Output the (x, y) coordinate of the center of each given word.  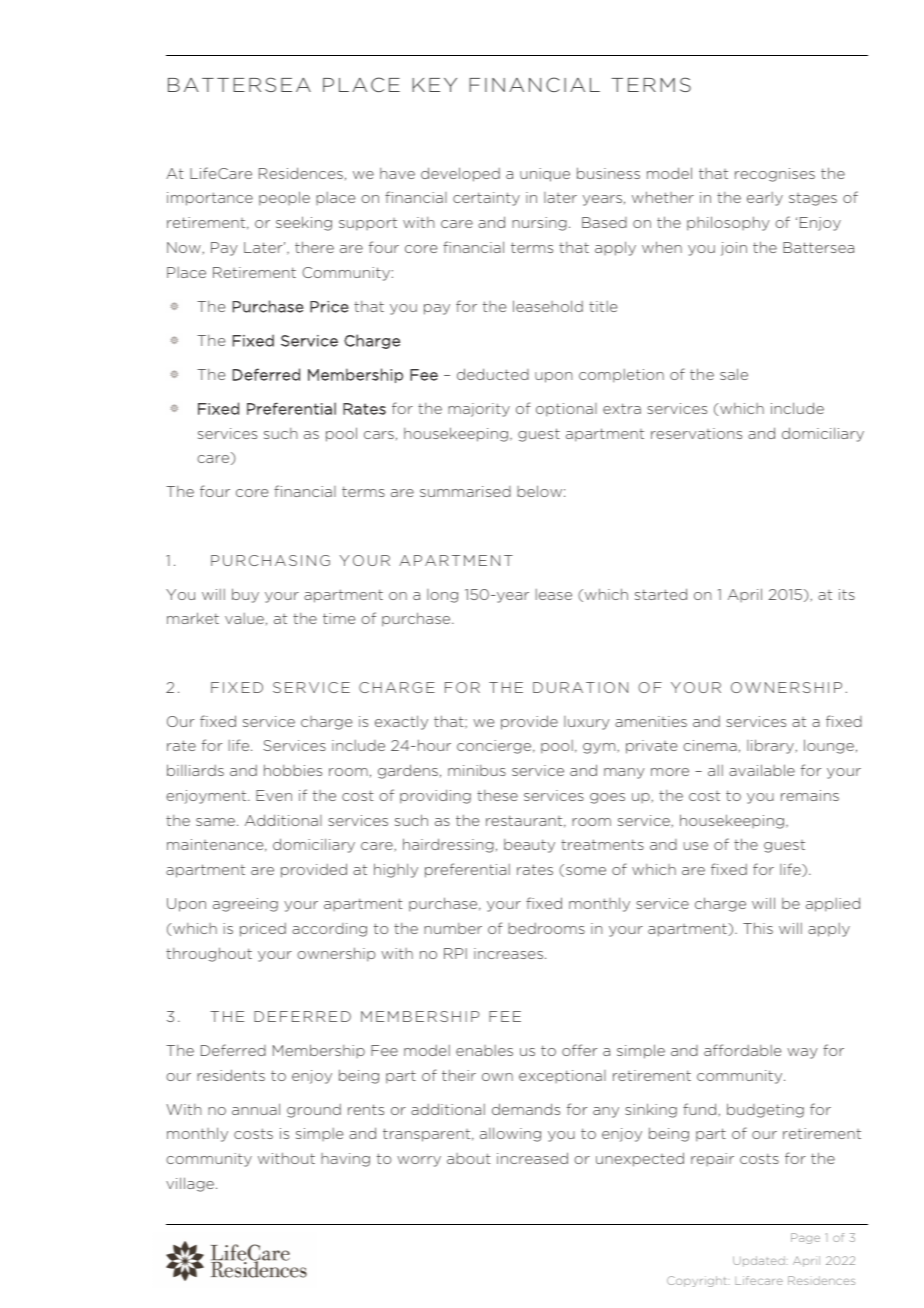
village (190, 1184)
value (244, 618)
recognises (775, 175)
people (284, 198)
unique (545, 175)
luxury (587, 723)
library (771, 746)
